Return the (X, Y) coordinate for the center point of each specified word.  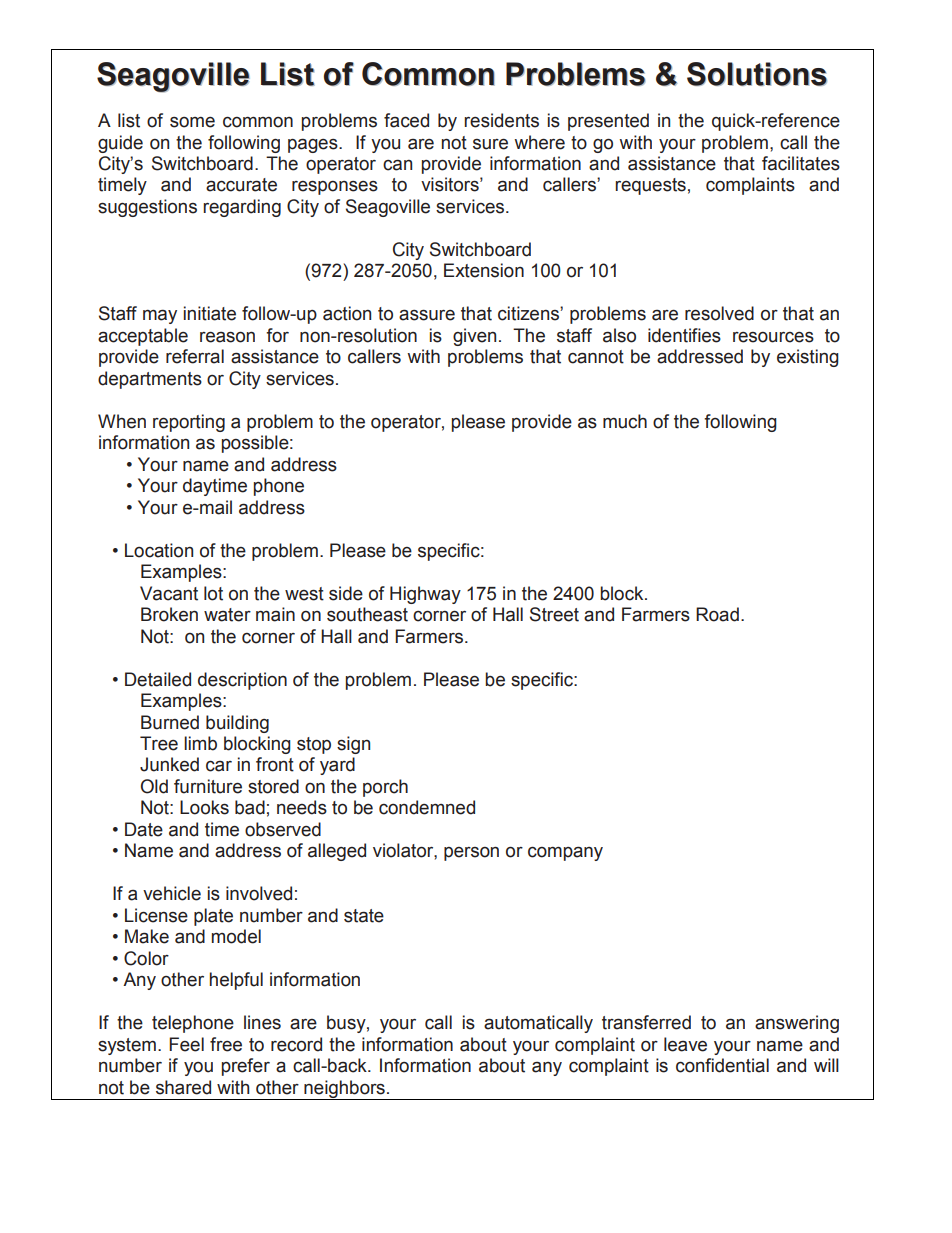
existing (808, 358)
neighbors (344, 1090)
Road (717, 614)
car (219, 766)
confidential (722, 1065)
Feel (186, 1044)
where (539, 142)
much (625, 421)
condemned (427, 807)
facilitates (801, 163)
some (192, 122)
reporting (189, 423)
